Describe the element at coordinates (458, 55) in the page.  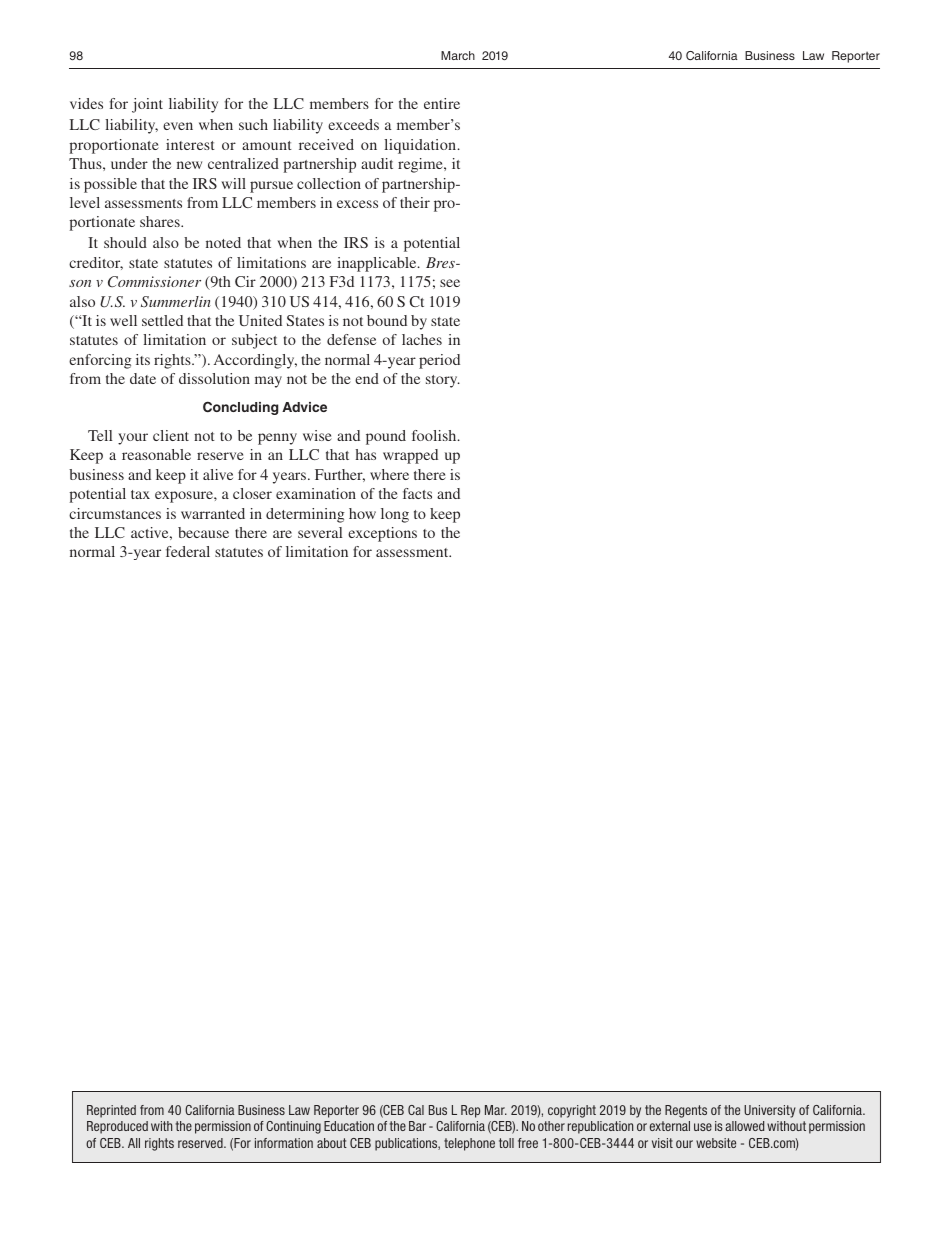
I see `March` at that location.
